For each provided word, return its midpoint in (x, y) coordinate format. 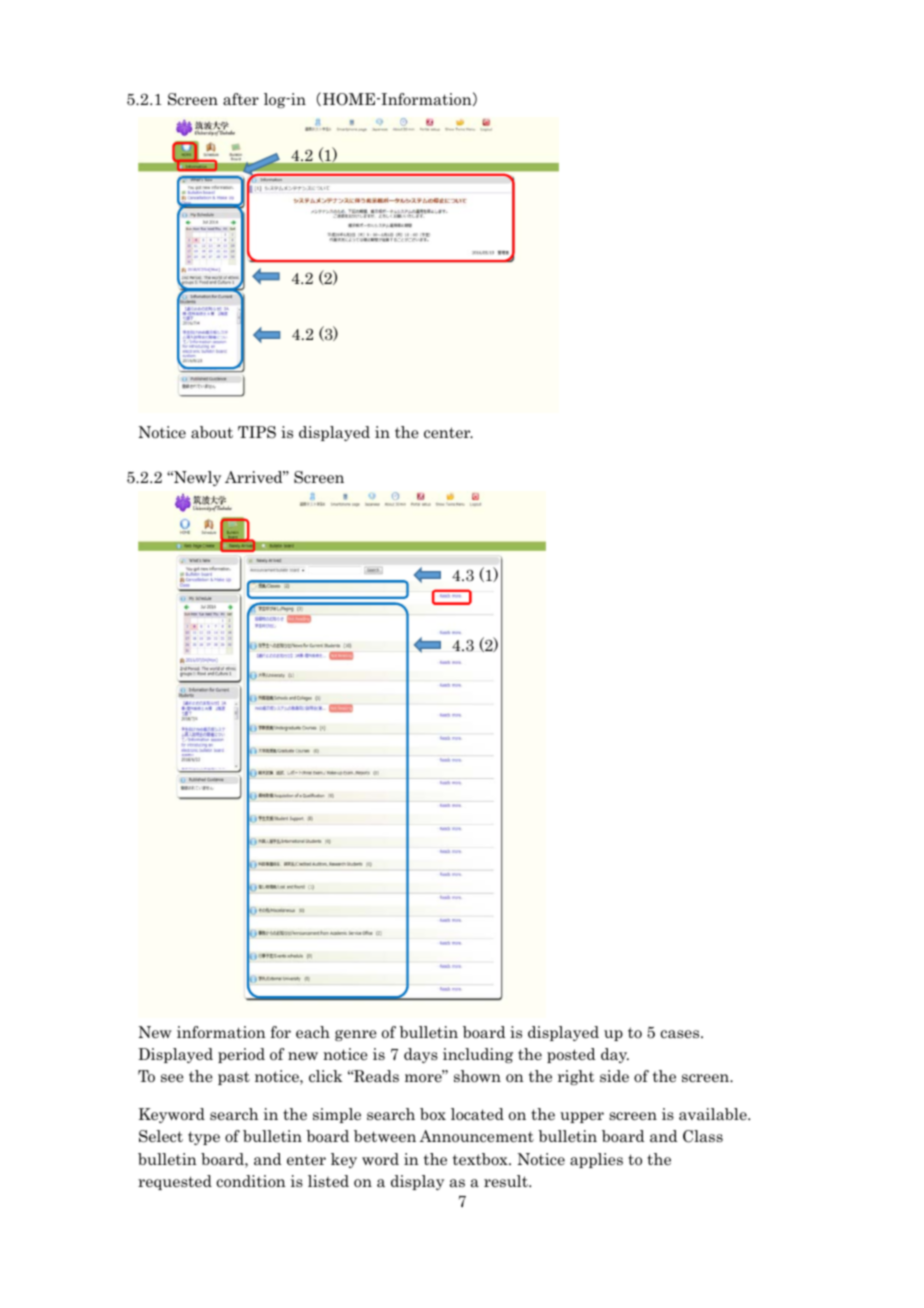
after (241, 99)
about (212, 432)
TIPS (257, 432)
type (204, 1138)
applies (596, 1160)
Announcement (476, 1136)
